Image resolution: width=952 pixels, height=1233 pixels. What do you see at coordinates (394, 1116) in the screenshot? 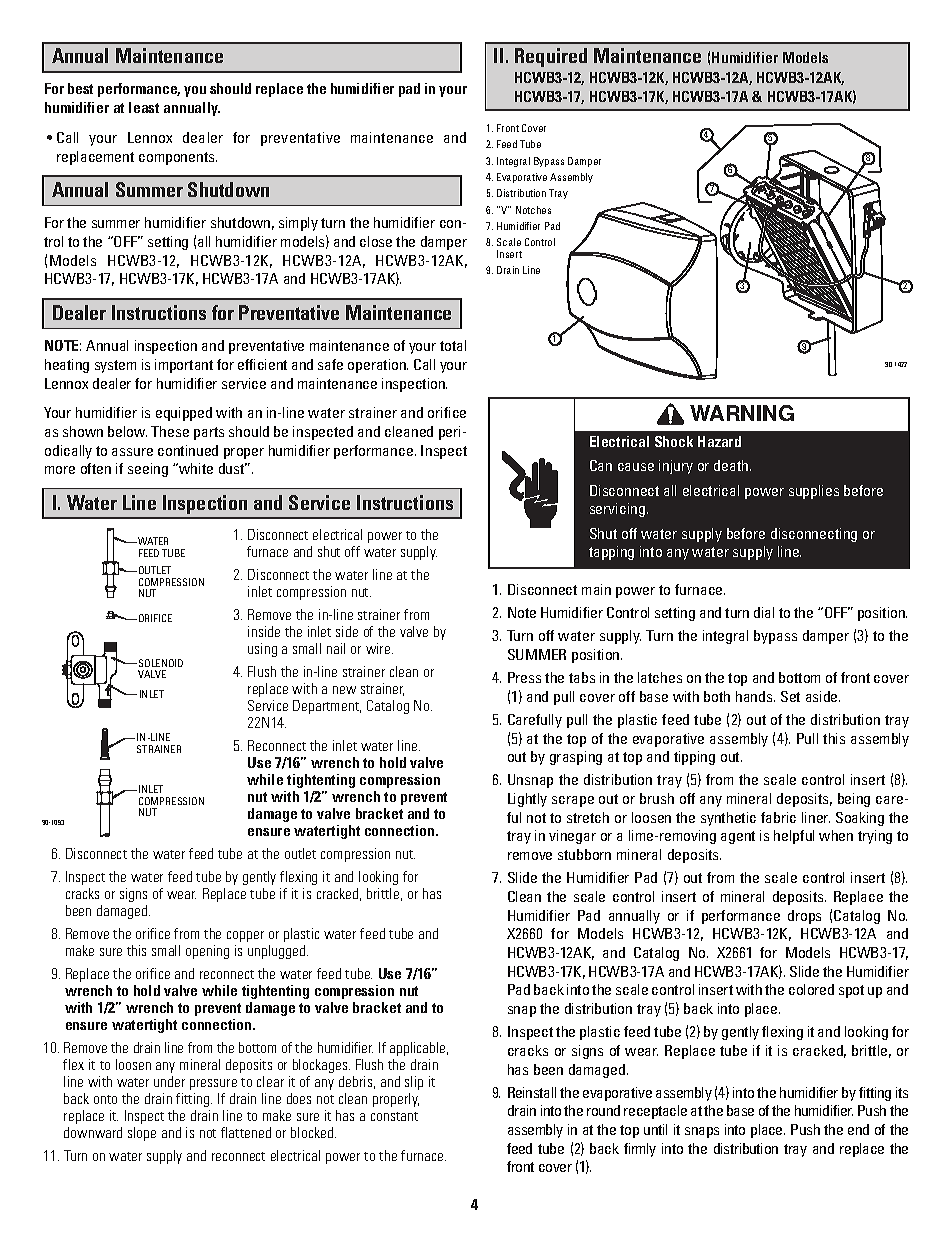
I see `constant` at bounding box center [394, 1116].
